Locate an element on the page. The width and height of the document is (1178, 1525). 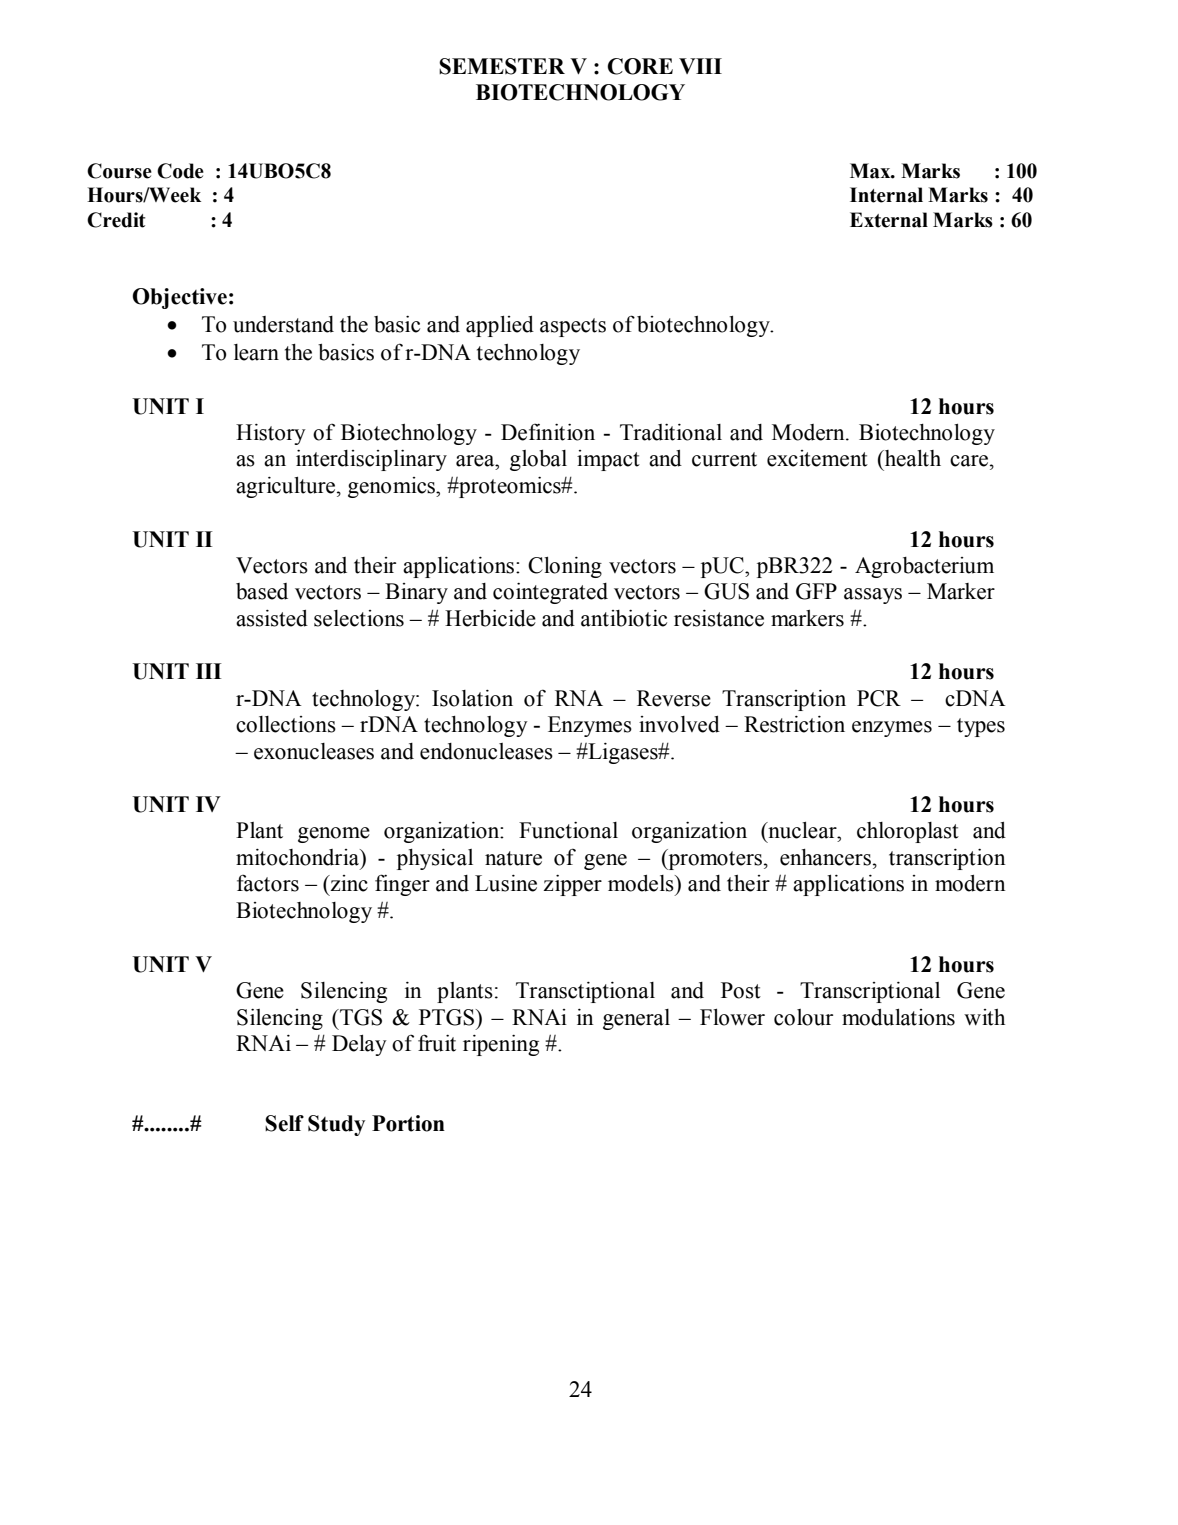
based is located at coordinates (262, 591).
